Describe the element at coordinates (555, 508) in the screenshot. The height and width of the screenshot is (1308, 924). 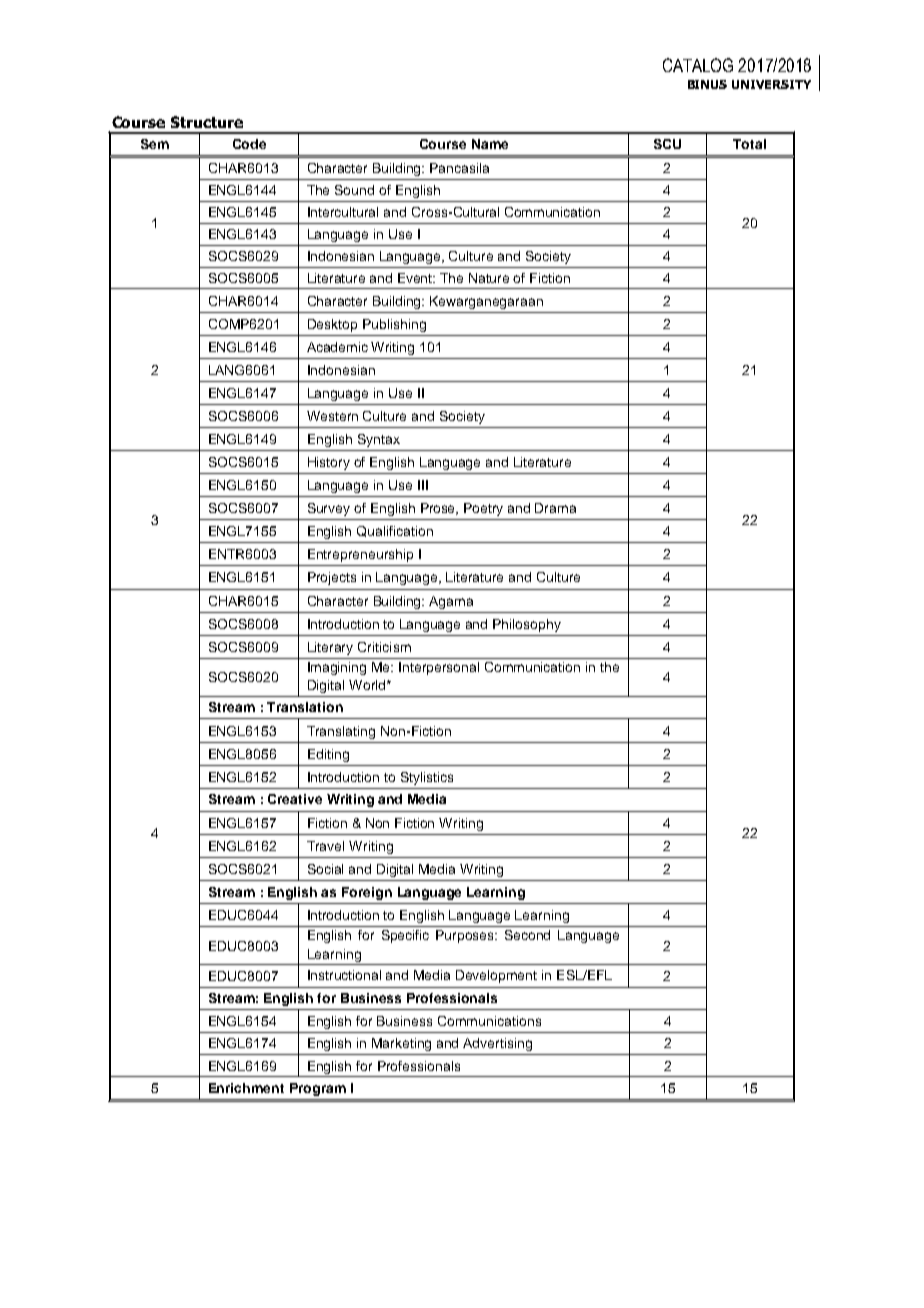
I see `Drama` at that location.
